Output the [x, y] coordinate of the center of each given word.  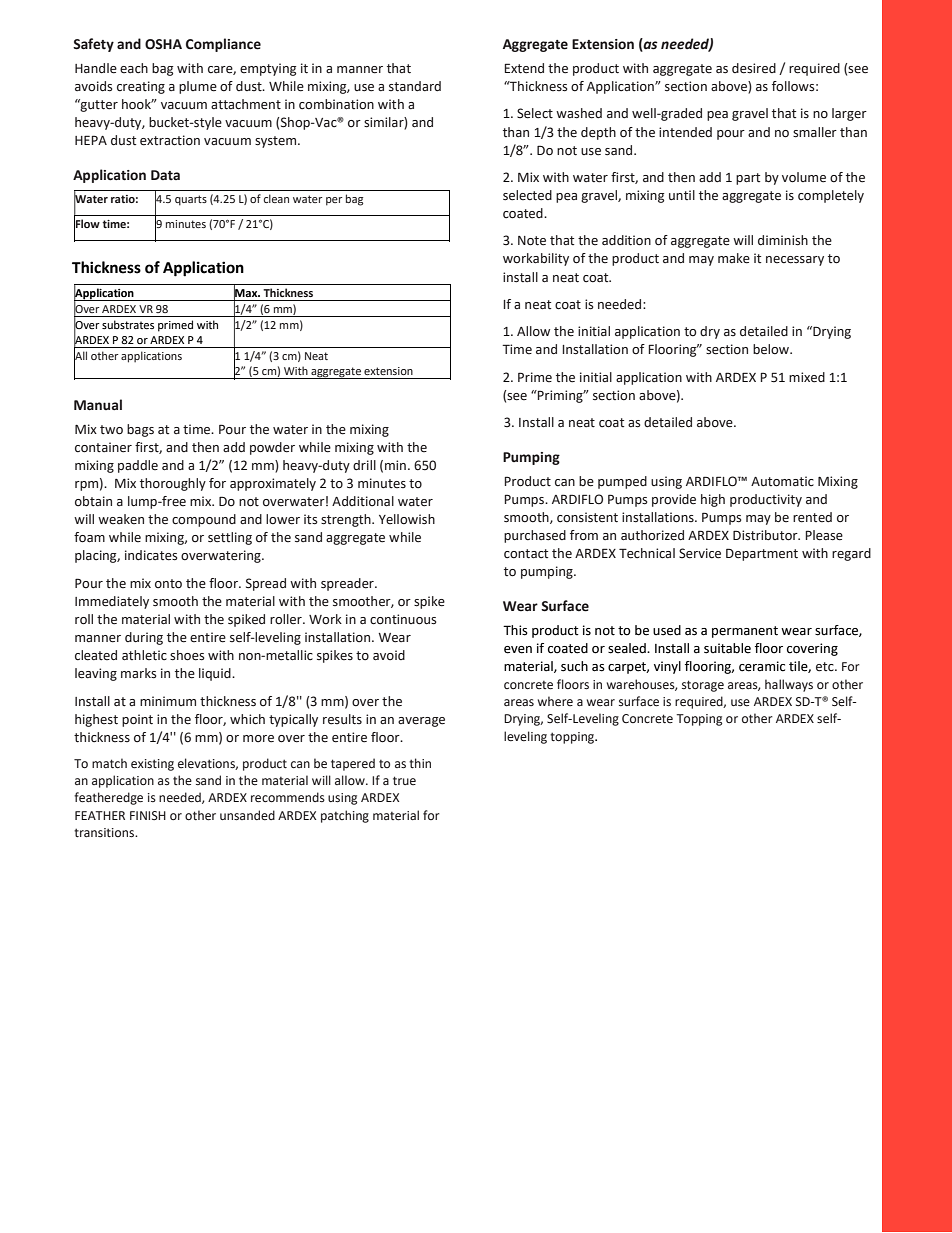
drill [364, 465]
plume [198, 87]
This [515, 630]
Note [532, 241]
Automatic [782, 481]
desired [754, 68]
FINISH [148, 815]
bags [140, 430]
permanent [745, 632]
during [144, 638]
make [734, 258]
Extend [524, 68]
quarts [191, 200]
